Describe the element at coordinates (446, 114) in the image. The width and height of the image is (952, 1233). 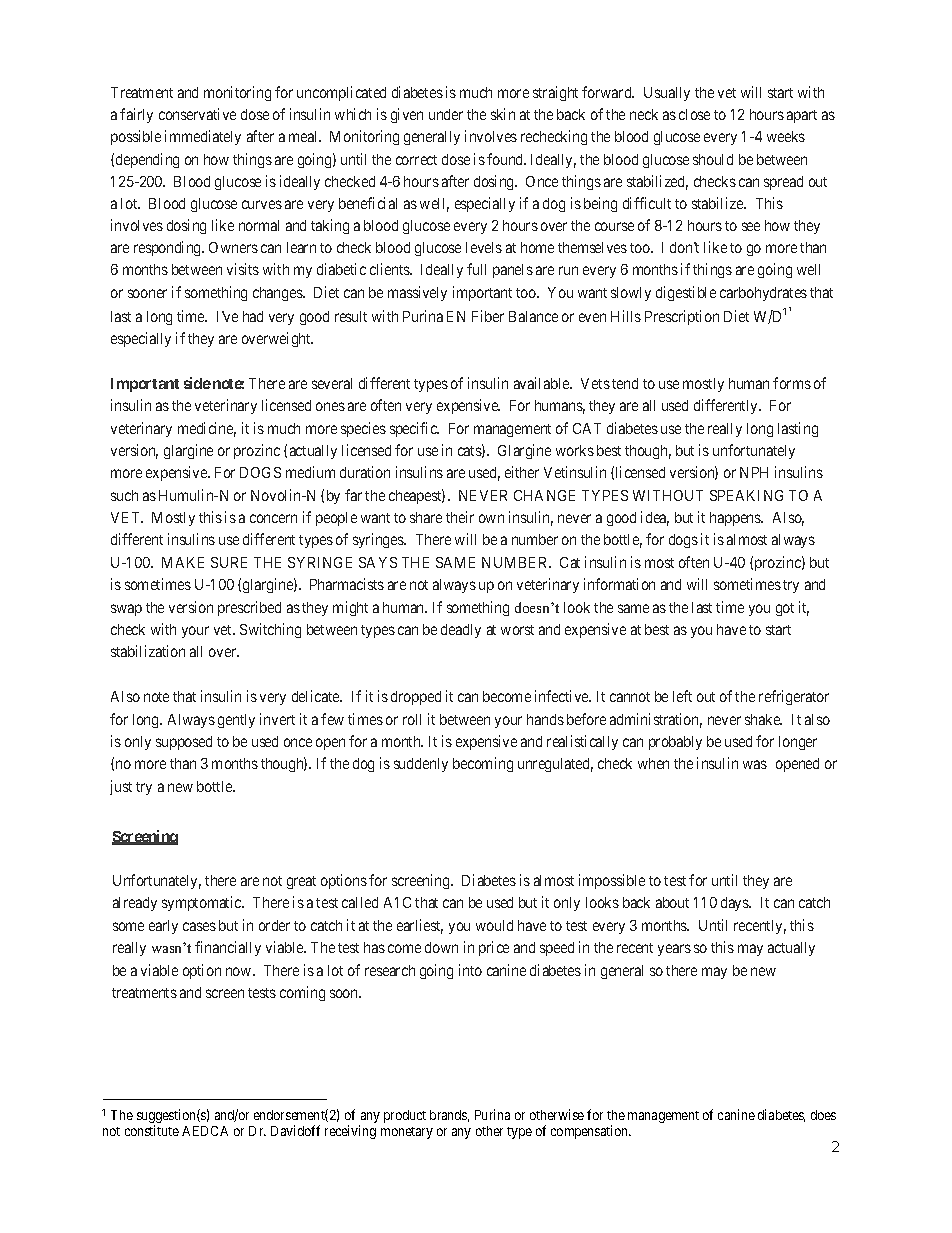
I see `under` at that location.
